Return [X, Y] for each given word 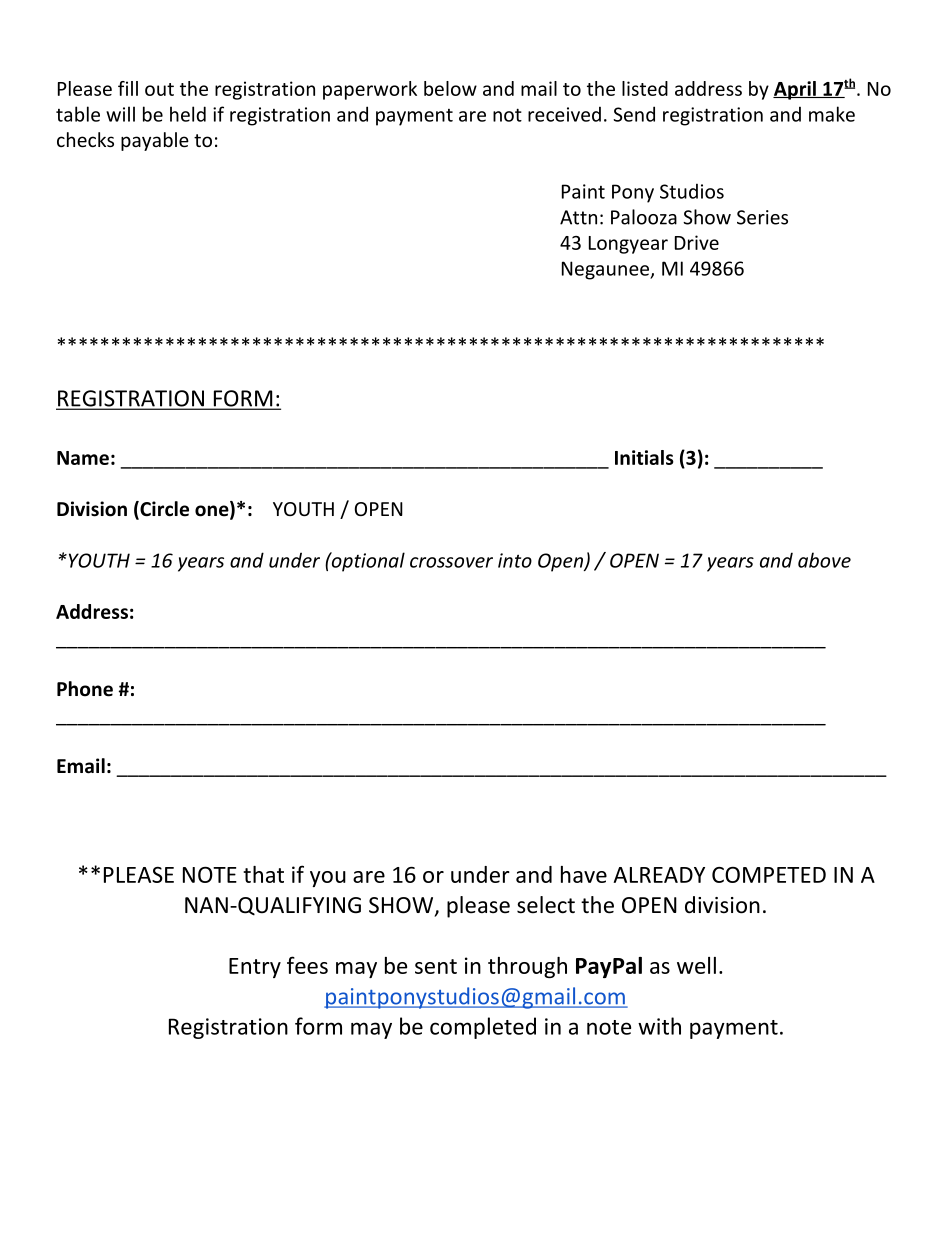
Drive [697, 242]
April [795, 90]
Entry [255, 968]
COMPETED [769, 875]
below [450, 88]
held [188, 114]
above [824, 560]
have [584, 874]
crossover [451, 562]
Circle [163, 510]
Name [83, 458]
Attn [578, 217]
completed [483, 1028]
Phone [85, 689]
